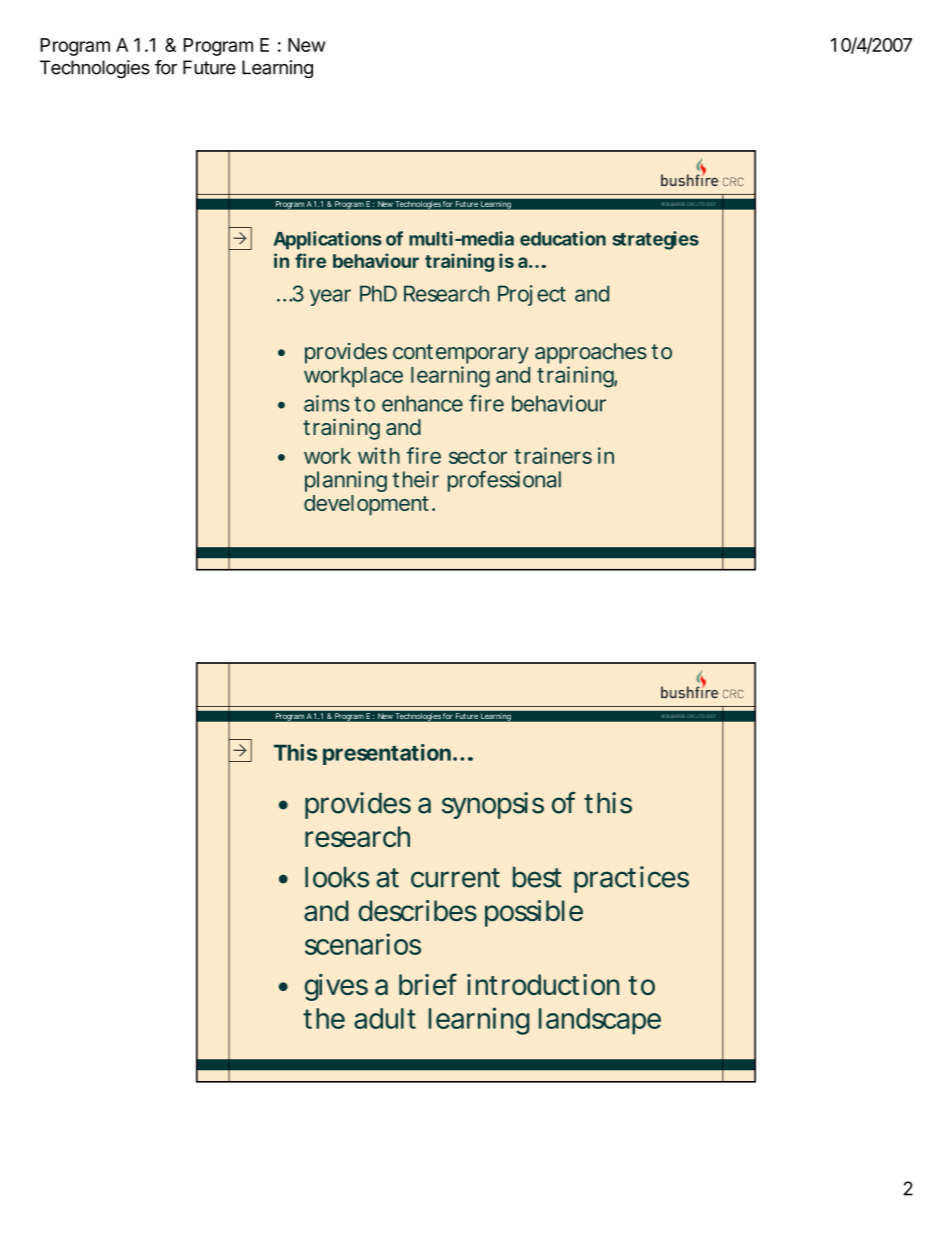 The width and height of the screenshot is (952, 1233). Describe the element at coordinates (537, 877) in the screenshot. I see `best` at that location.
